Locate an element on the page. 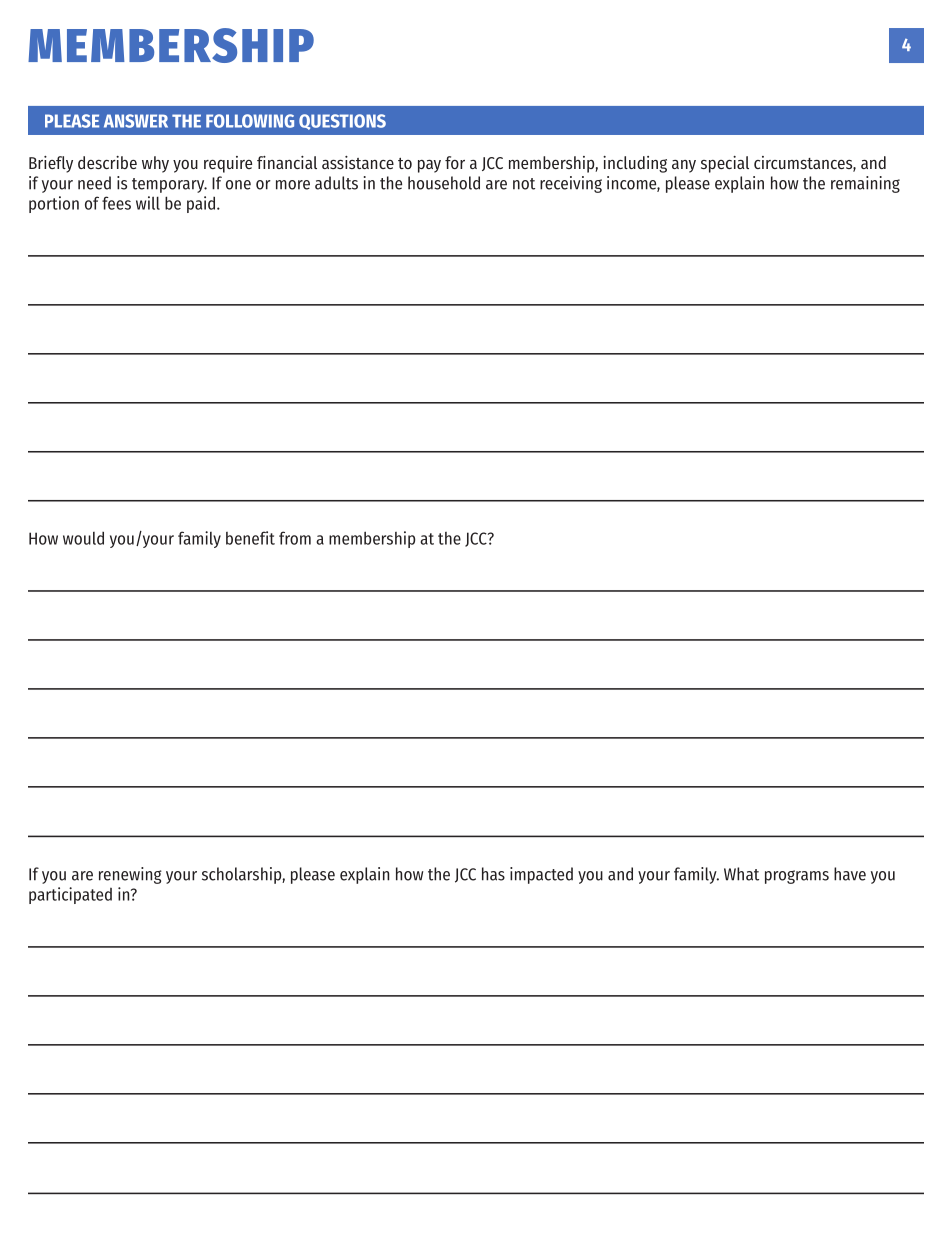 The width and height of the document is (952, 1233). why is located at coordinates (155, 164).
